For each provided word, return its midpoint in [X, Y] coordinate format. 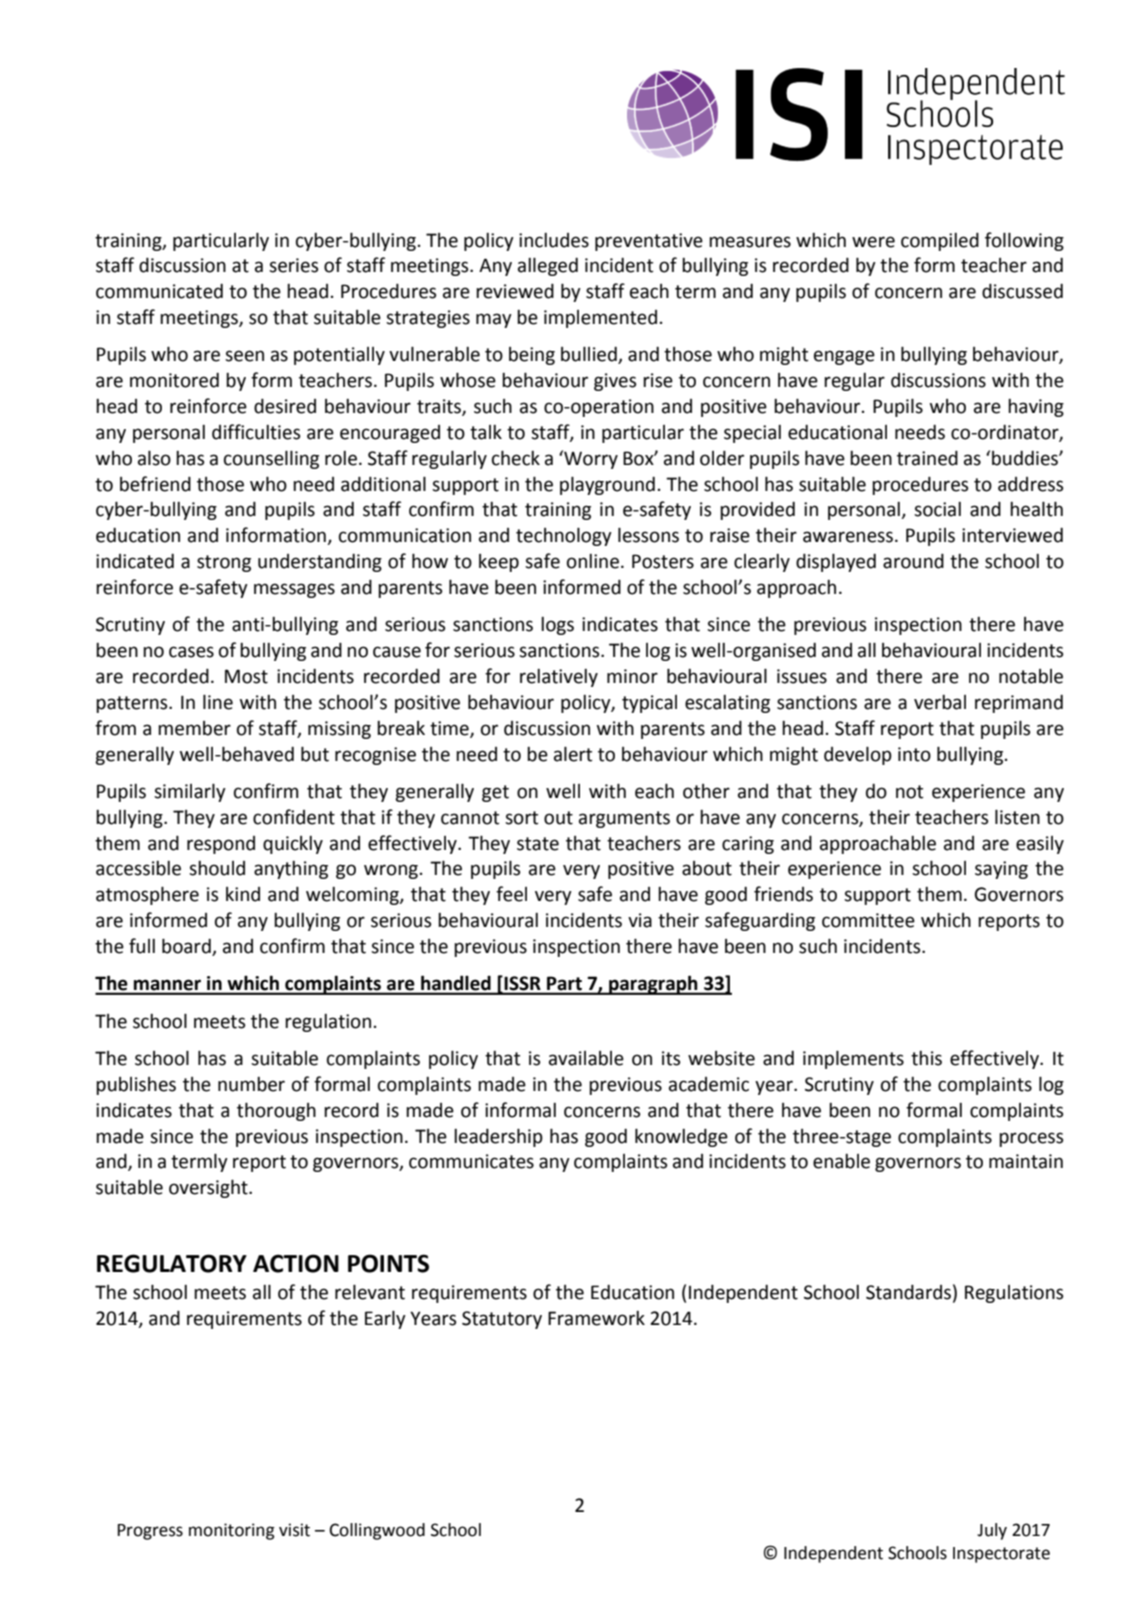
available [586, 1058]
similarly [190, 792]
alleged [548, 266]
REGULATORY [172, 1263]
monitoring [232, 1531]
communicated [159, 291]
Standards [908, 1292]
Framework [596, 1318]
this [926, 1058]
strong [224, 563]
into [914, 754]
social [937, 509]
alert [573, 754]
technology [564, 536]
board [187, 947]
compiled [940, 241]
